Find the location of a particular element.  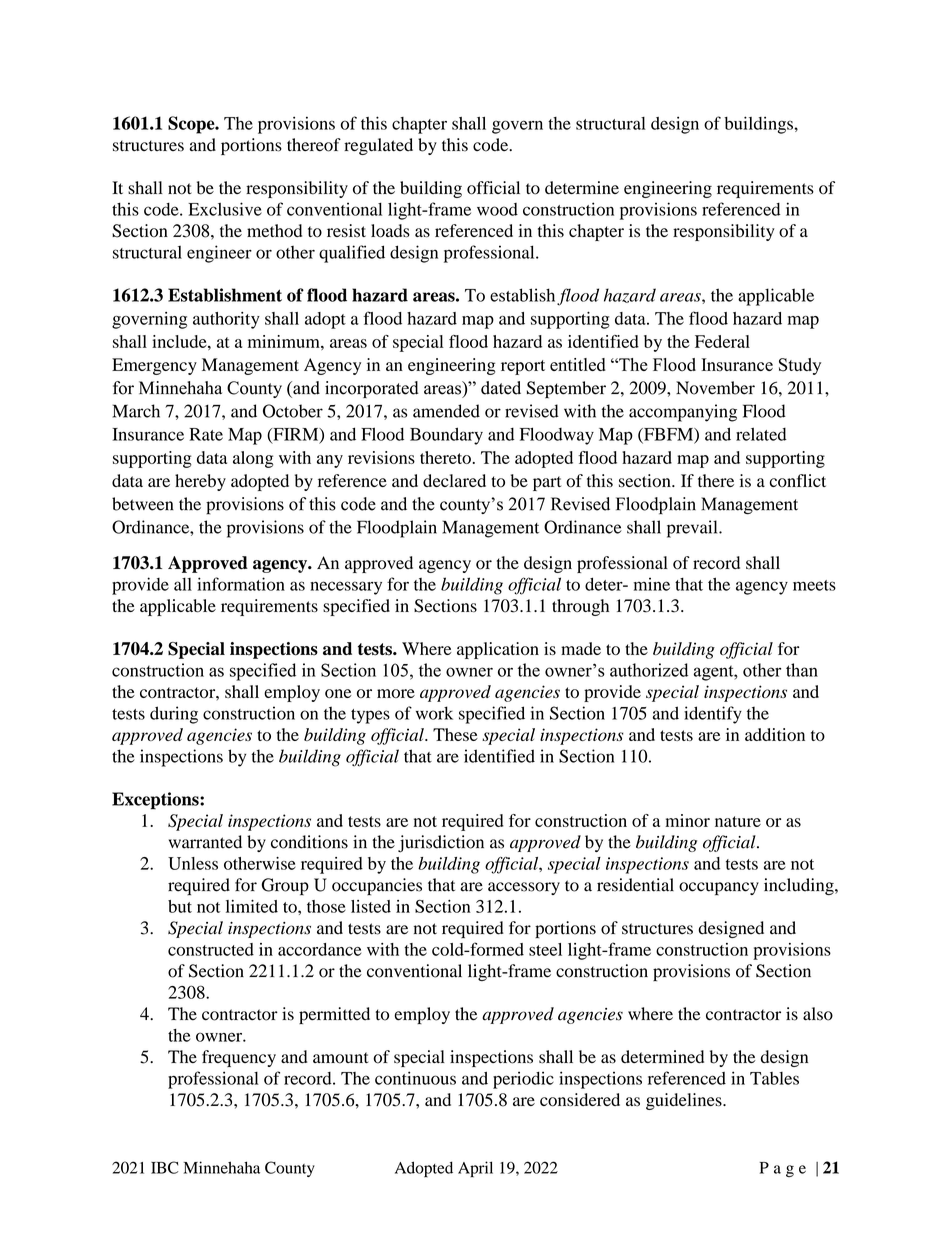

April is located at coordinates (475, 1169).
